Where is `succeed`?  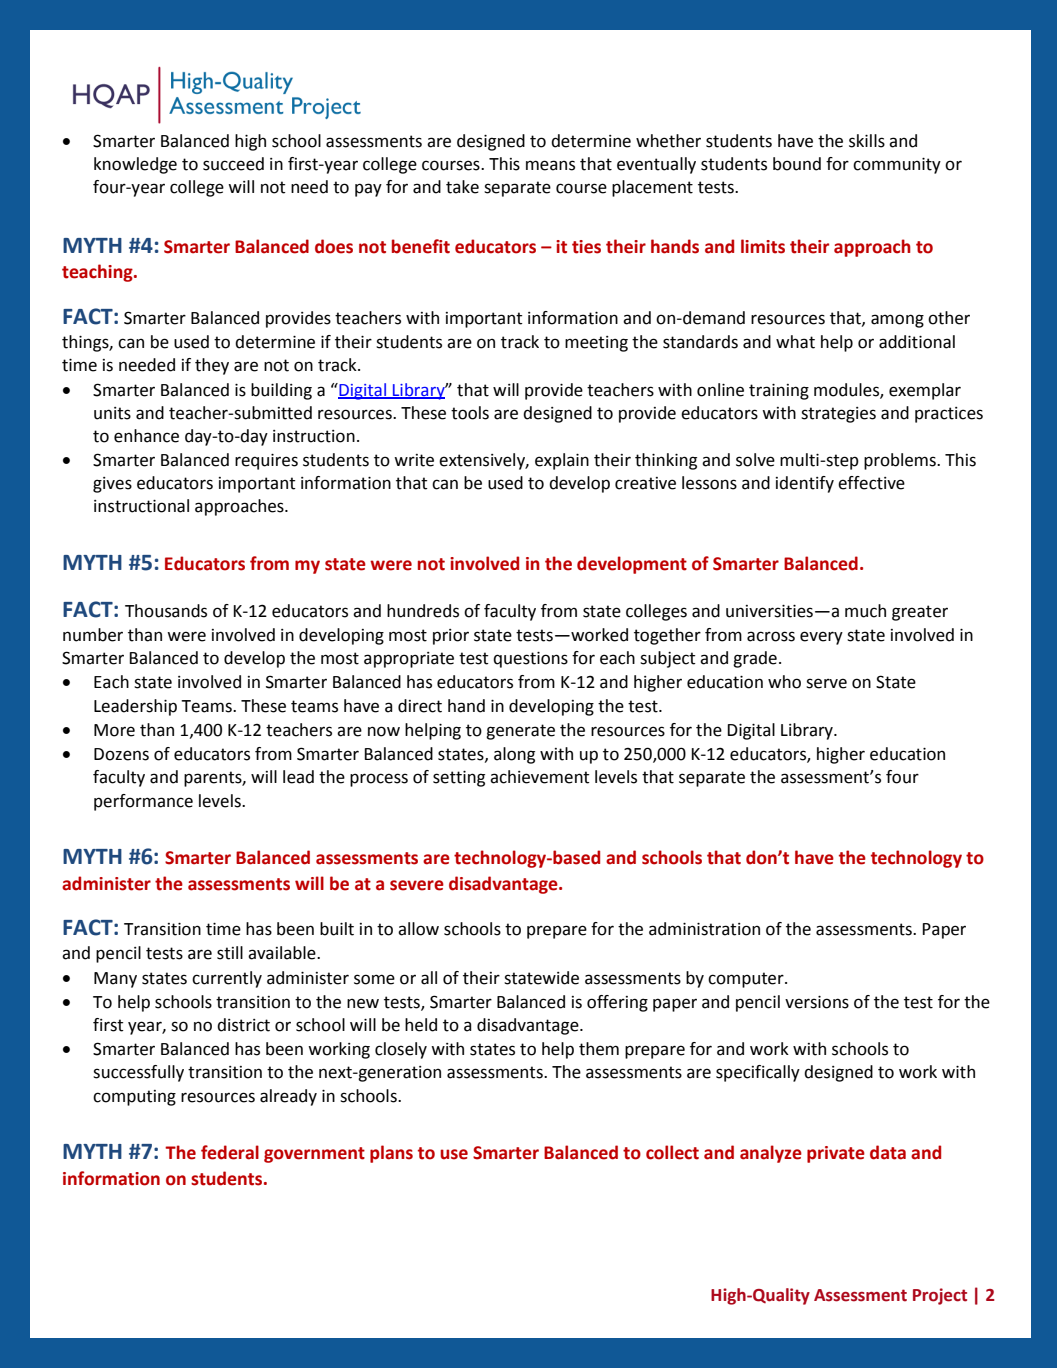 succeed is located at coordinates (233, 164).
